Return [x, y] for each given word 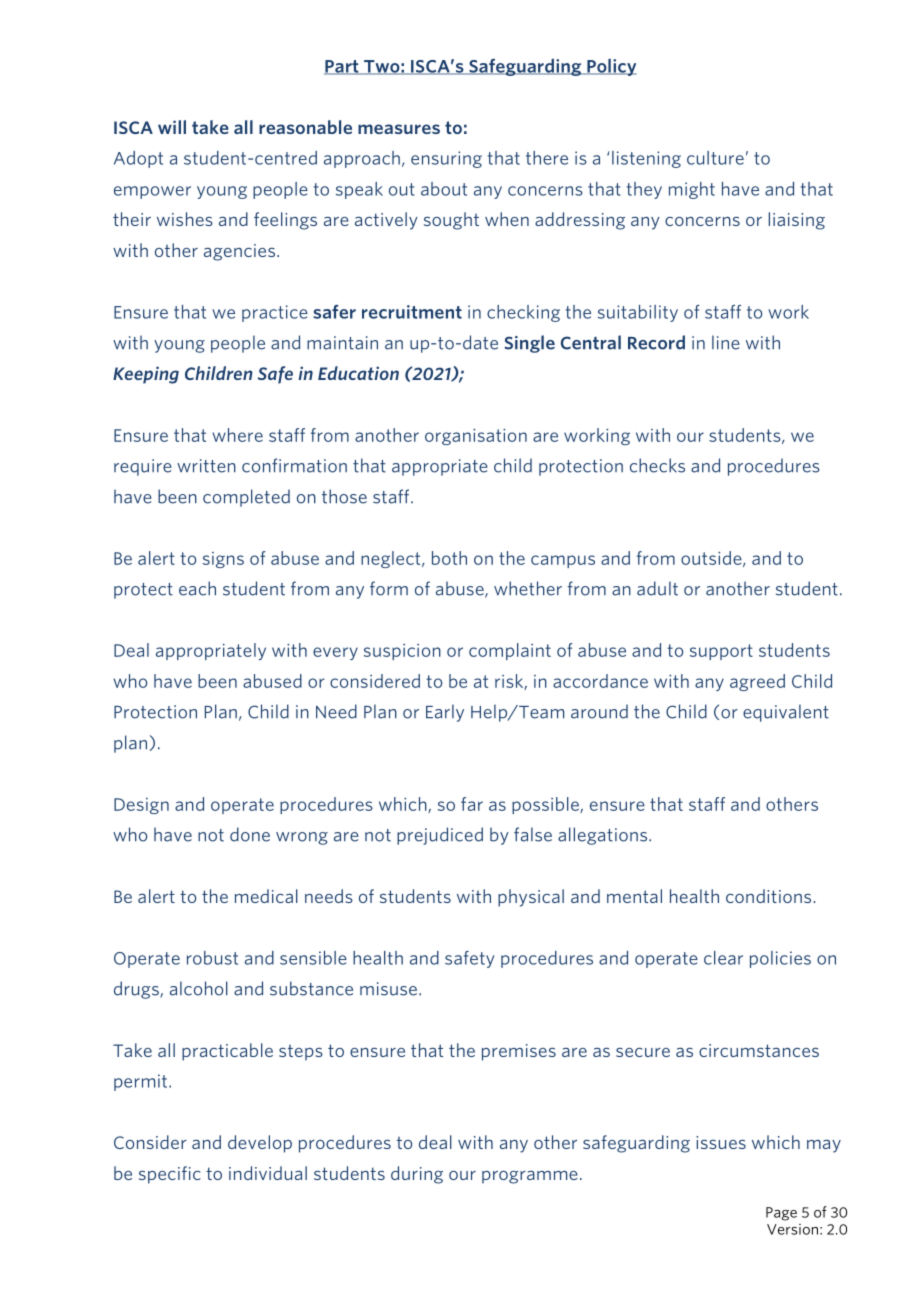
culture [715, 158]
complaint [510, 651]
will [172, 127]
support [721, 652]
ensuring [446, 159]
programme [530, 1177]
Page [781, 1214]
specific [170, 1175]
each [197, 588]
